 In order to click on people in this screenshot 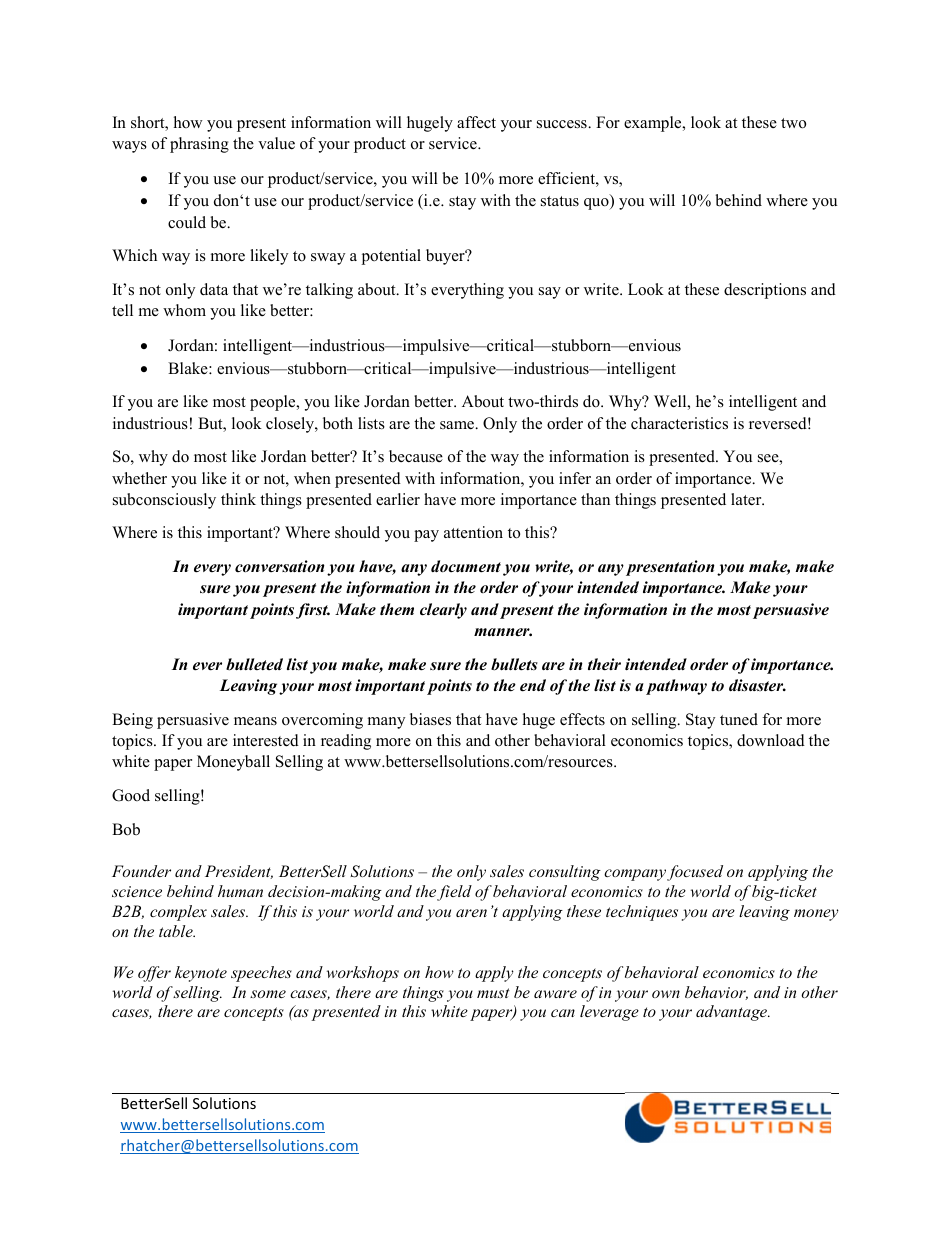, I will do `click(274, 403)`.
